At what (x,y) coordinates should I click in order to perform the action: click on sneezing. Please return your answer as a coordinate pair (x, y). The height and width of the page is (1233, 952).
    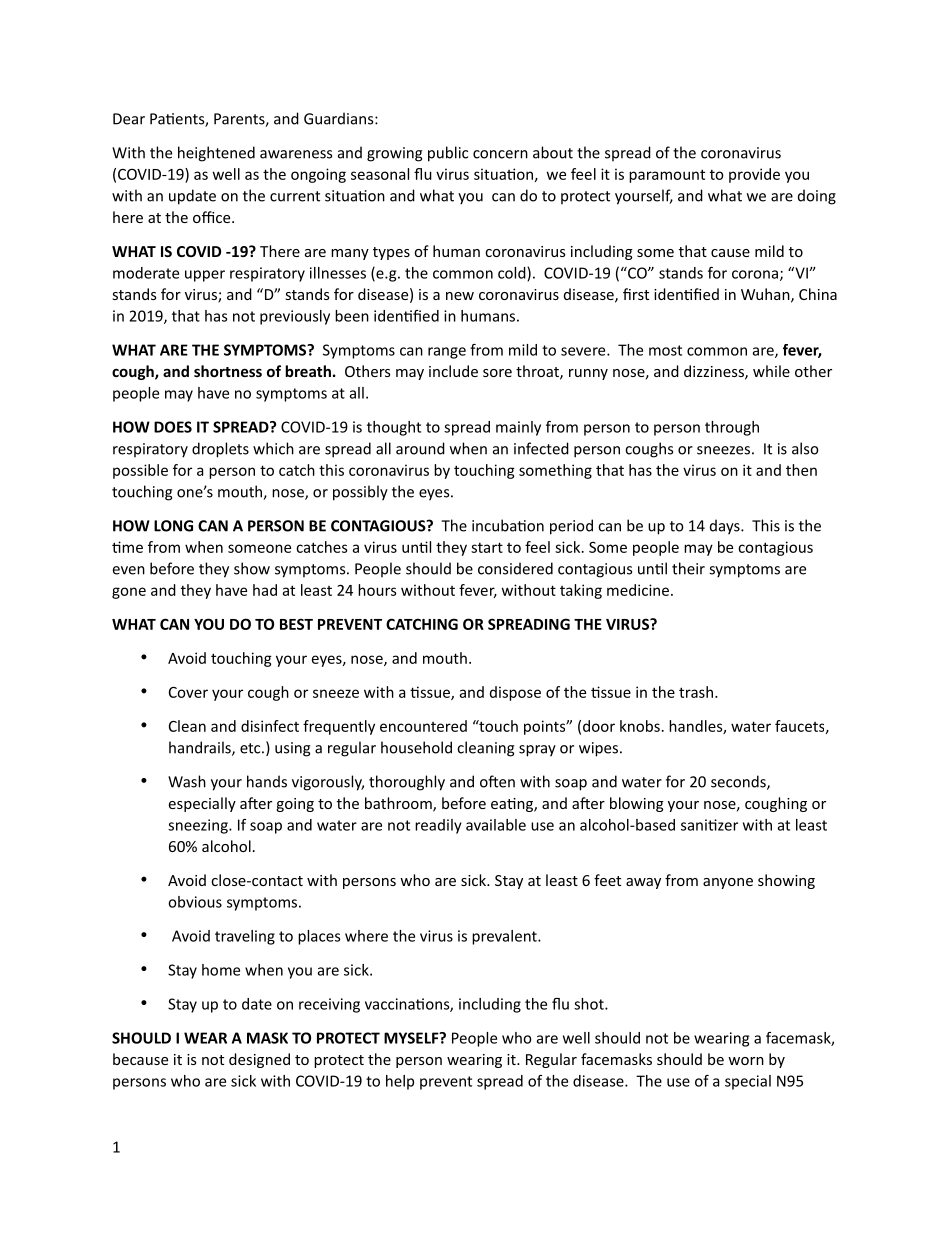
    Looking at the image, I should click on (199, 826).
